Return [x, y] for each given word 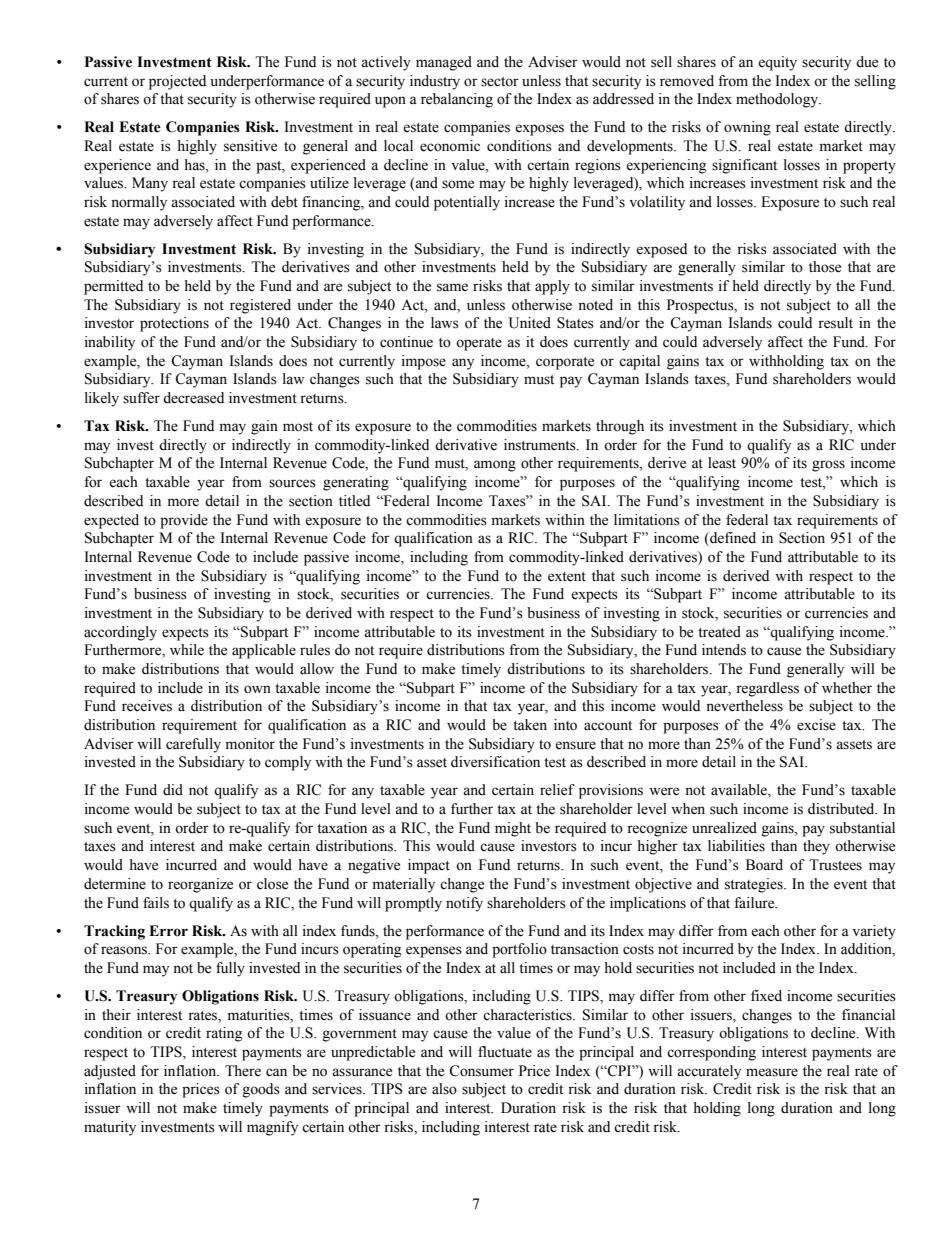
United [530, 323]
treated [719, 632]
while [187, 650]
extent [567, 577]
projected [177, 82]
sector [500, 82]
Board [764, 865]
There [243, 1071]
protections [174, 324]
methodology [778, 100]
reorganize [200, 885]
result [835, 323]
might [513, 829]
